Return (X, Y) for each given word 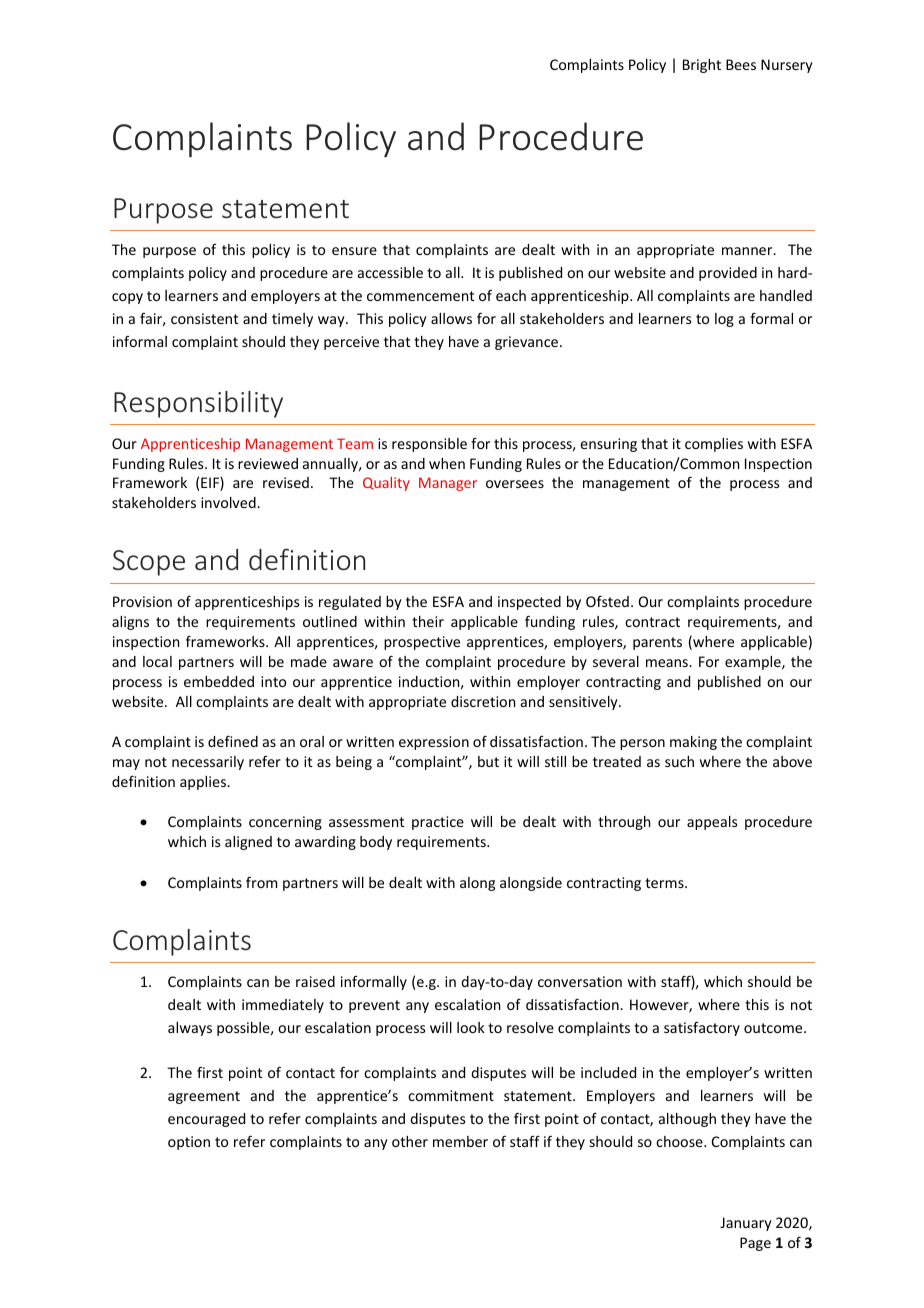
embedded (219, 681)
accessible (390, 272)
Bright (702, 66)
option (189, 1143)
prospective (422, 643)
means (668, 663)
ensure (354, 251)
